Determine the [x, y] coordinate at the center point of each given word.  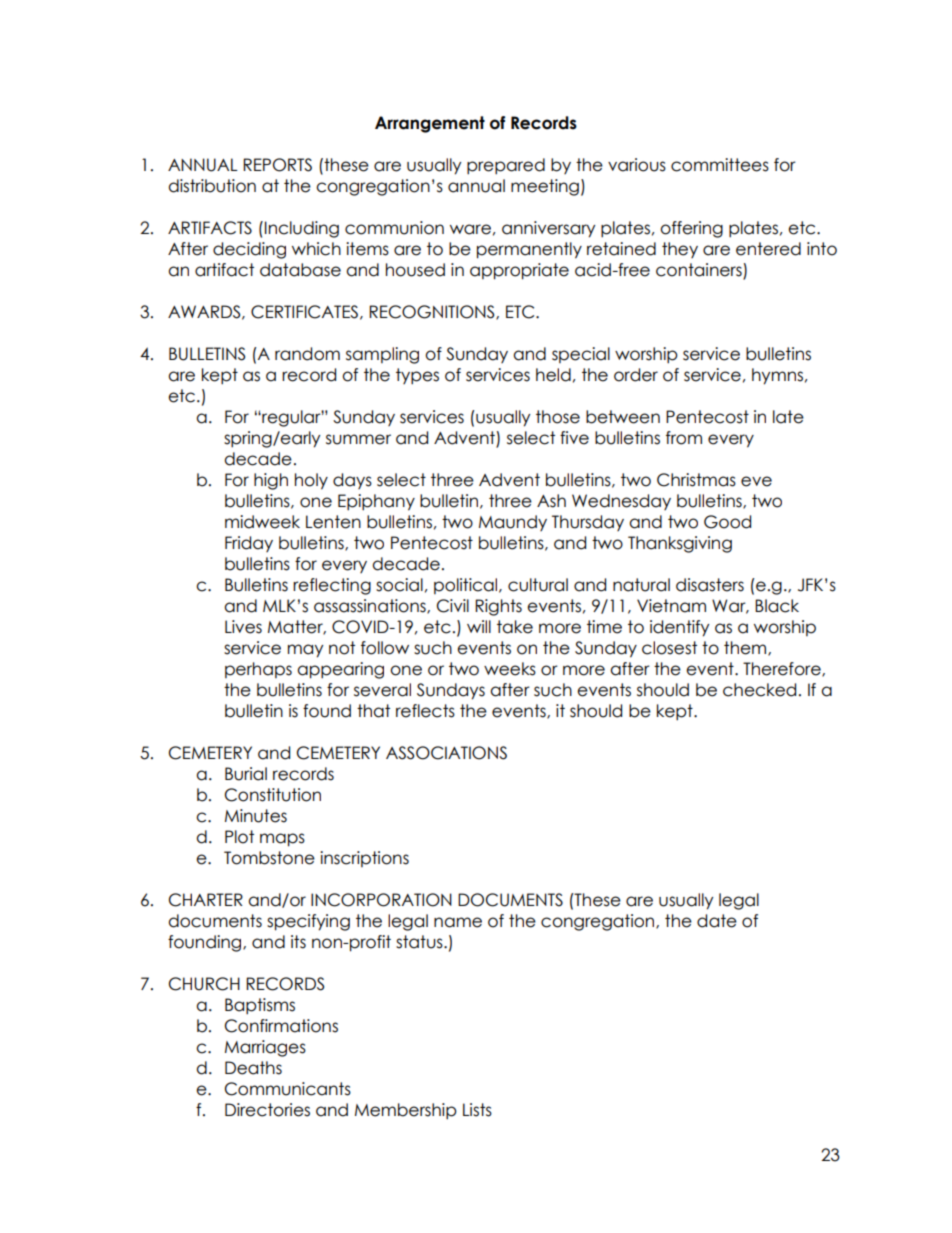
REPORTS [277, 165]
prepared [506, 166]
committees [720, 165]
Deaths [253, 1068]
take [515, 627]
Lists [477, 1110]
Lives [243, 627]
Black [777, 606]
